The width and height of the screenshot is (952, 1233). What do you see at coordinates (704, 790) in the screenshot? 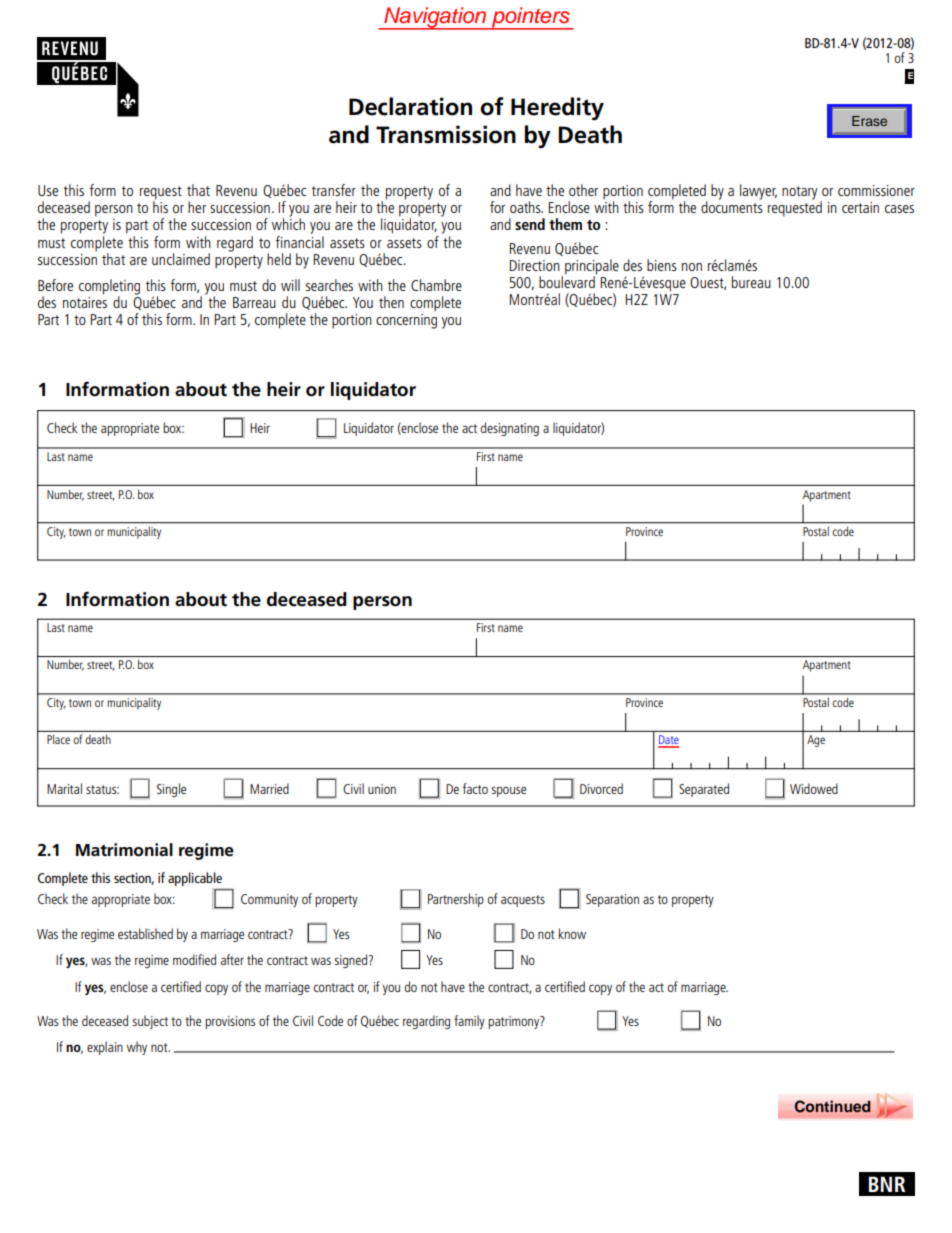
I see `Separated` at bounding box center [704, 790].
